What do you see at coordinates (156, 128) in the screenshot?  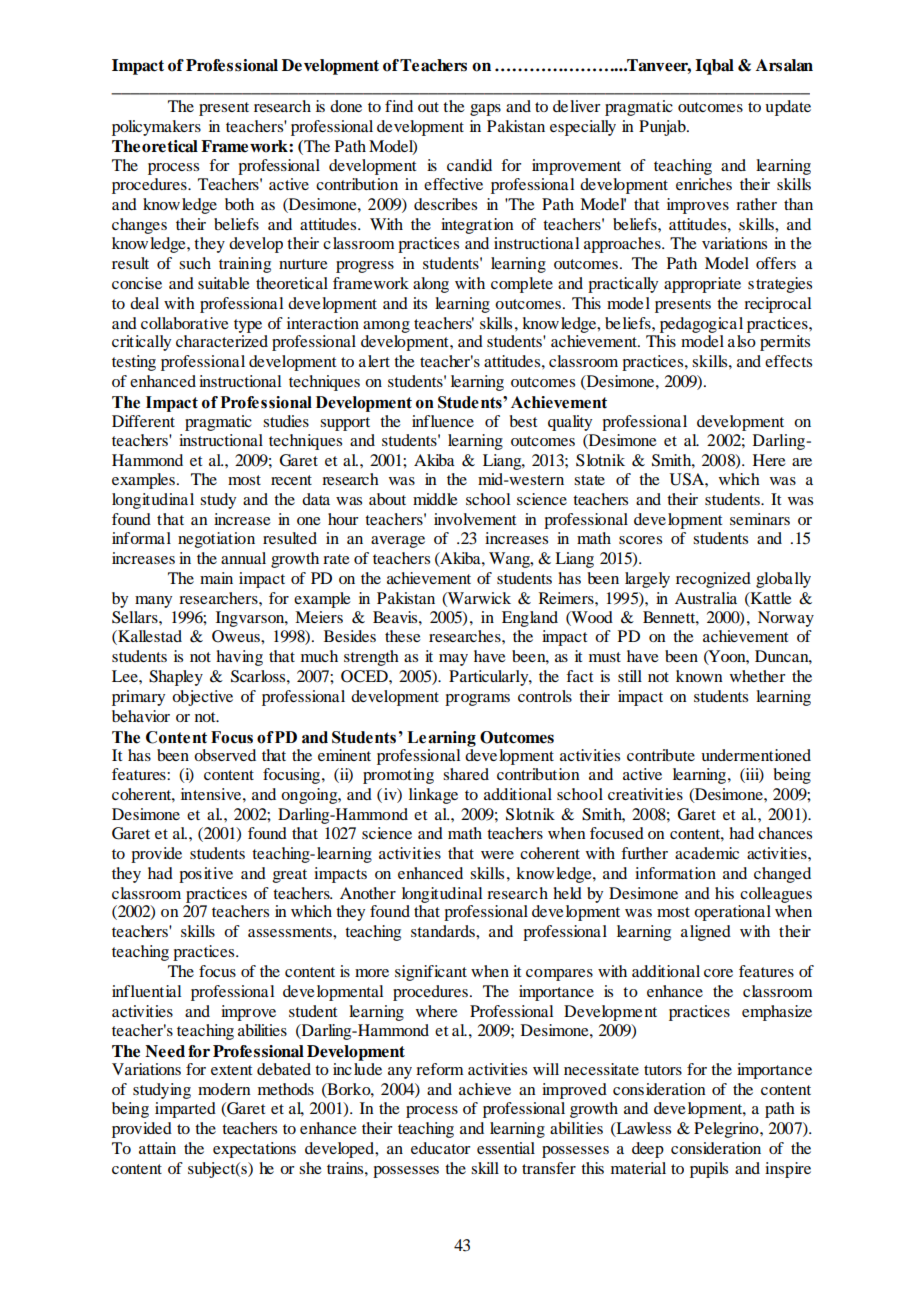 I see `policymakers` at bounding box center [156, 128].
